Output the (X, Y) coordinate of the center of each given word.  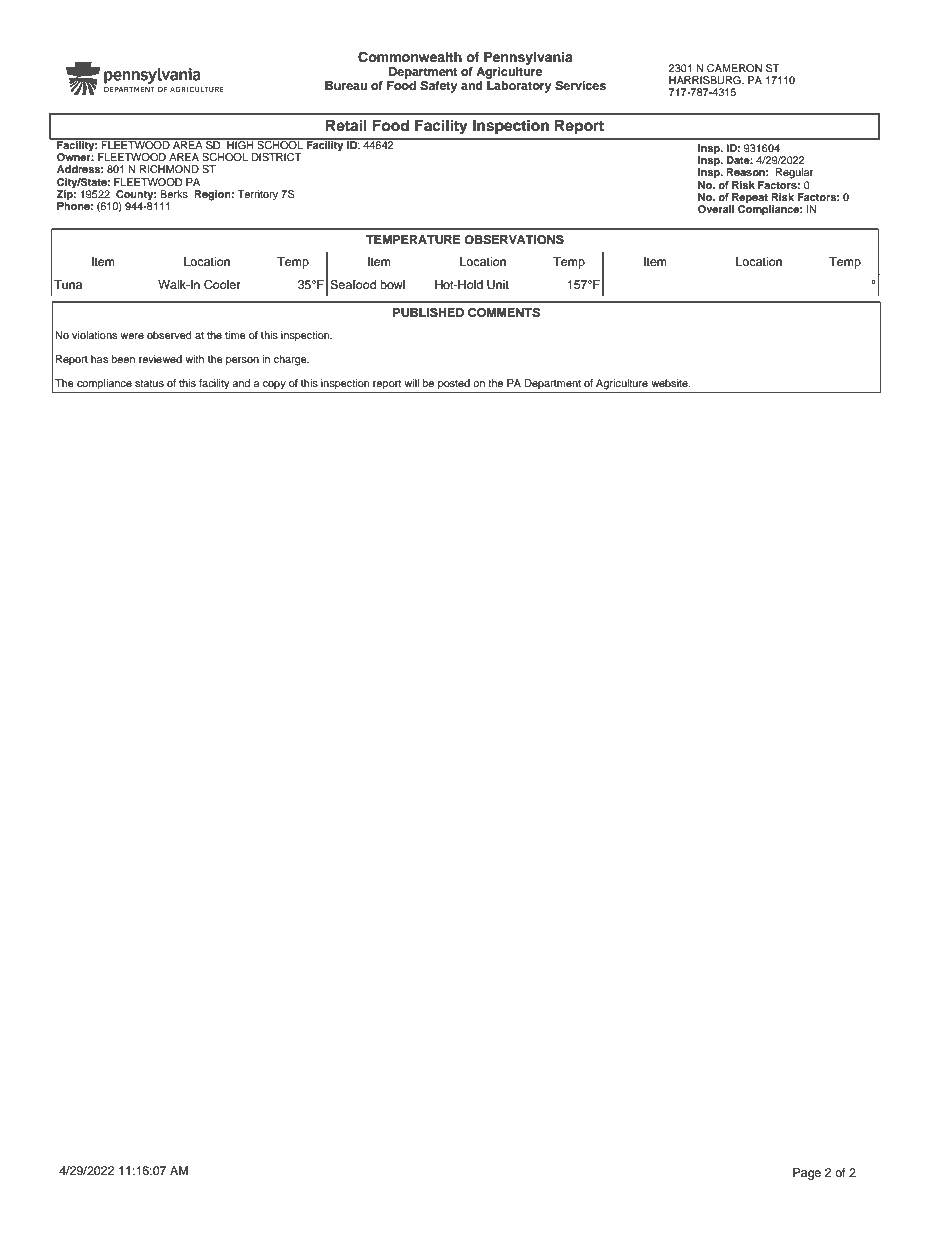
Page (807, 1174)
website (670, 383)
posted (454, 384)
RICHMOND (169, 169)
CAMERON (734, 68)
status (149, 383)
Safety (439, 87)
